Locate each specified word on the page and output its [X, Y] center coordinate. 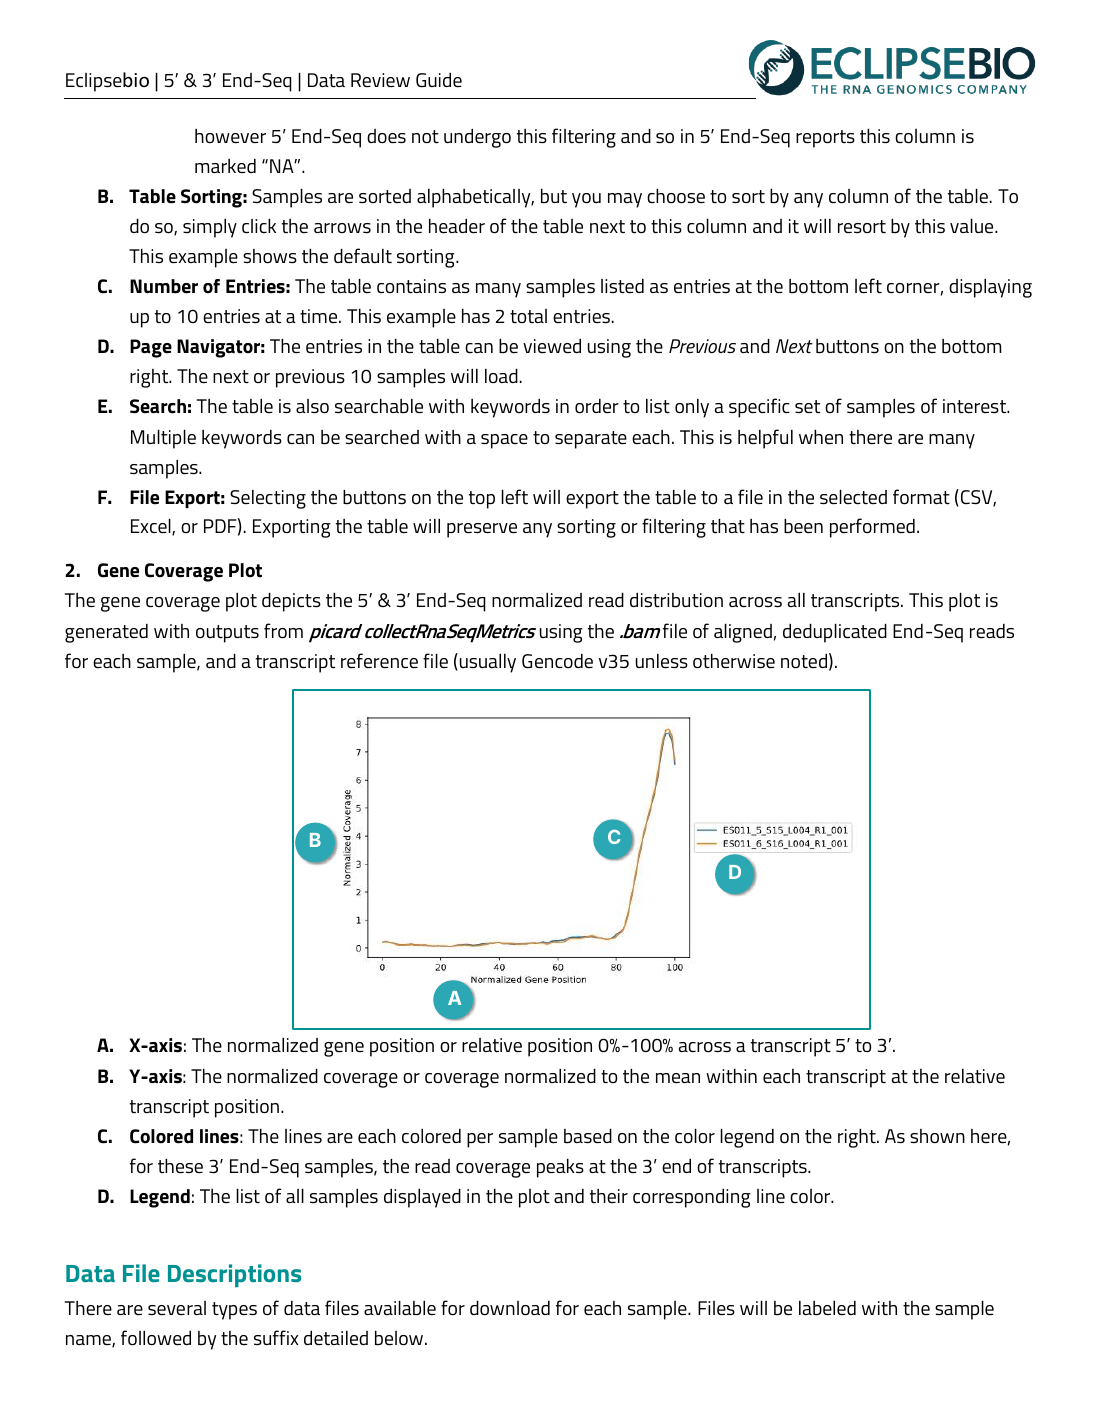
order [597, 406]
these [180, 1166]
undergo [477, 138]
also [312, 406]
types [234, 1311]
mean [678, 1078]
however [230, 136]
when [821, 437]
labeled [827, 1308]
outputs [227, 634]
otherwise [734, 661]
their [609, 1196]
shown [937, 1136]
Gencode [557, 661]
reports [825, 139]
